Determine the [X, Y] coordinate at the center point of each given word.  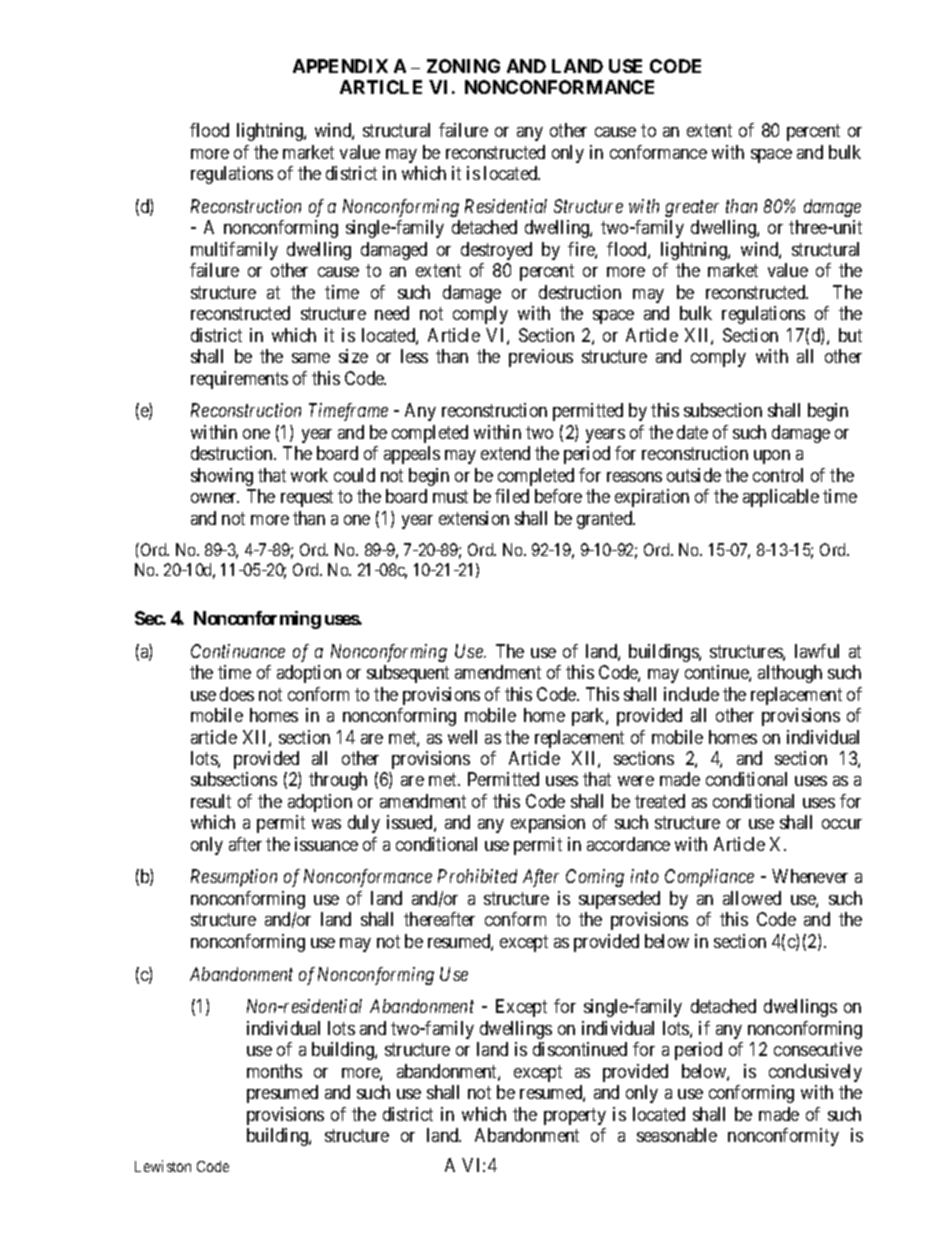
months [274, 1071]
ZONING [463, 66]
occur [842, 824]
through [338, 781]
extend [505, 453]
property [575, 1116]
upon [772, 457]
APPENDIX [340, 66]
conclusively [815, 1073]
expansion [548, 824]
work [309, 475]
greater [692, 209]
